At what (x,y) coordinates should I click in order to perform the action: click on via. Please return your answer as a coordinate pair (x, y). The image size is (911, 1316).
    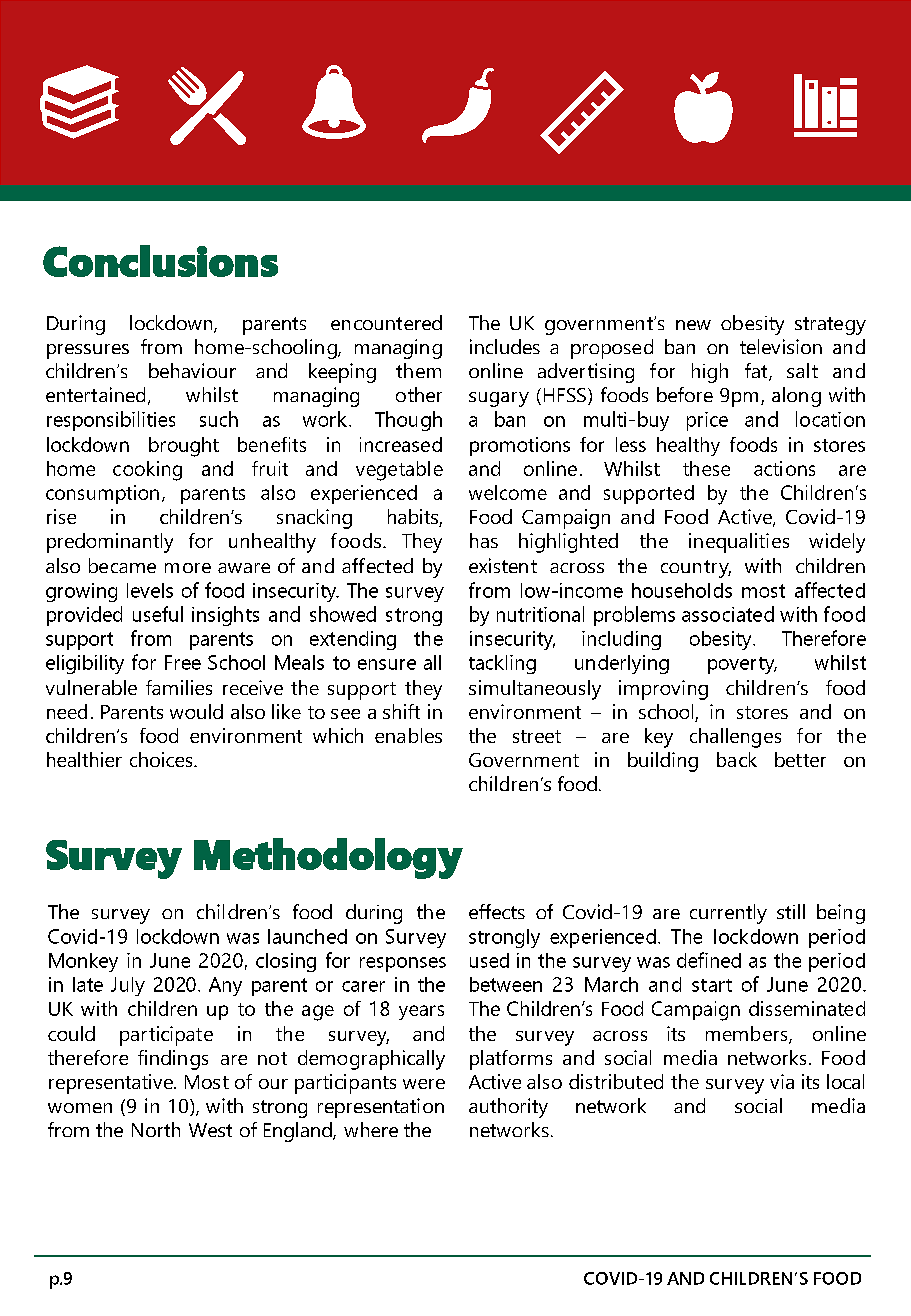
    Looking at the image, I should click on (782, 1081).
